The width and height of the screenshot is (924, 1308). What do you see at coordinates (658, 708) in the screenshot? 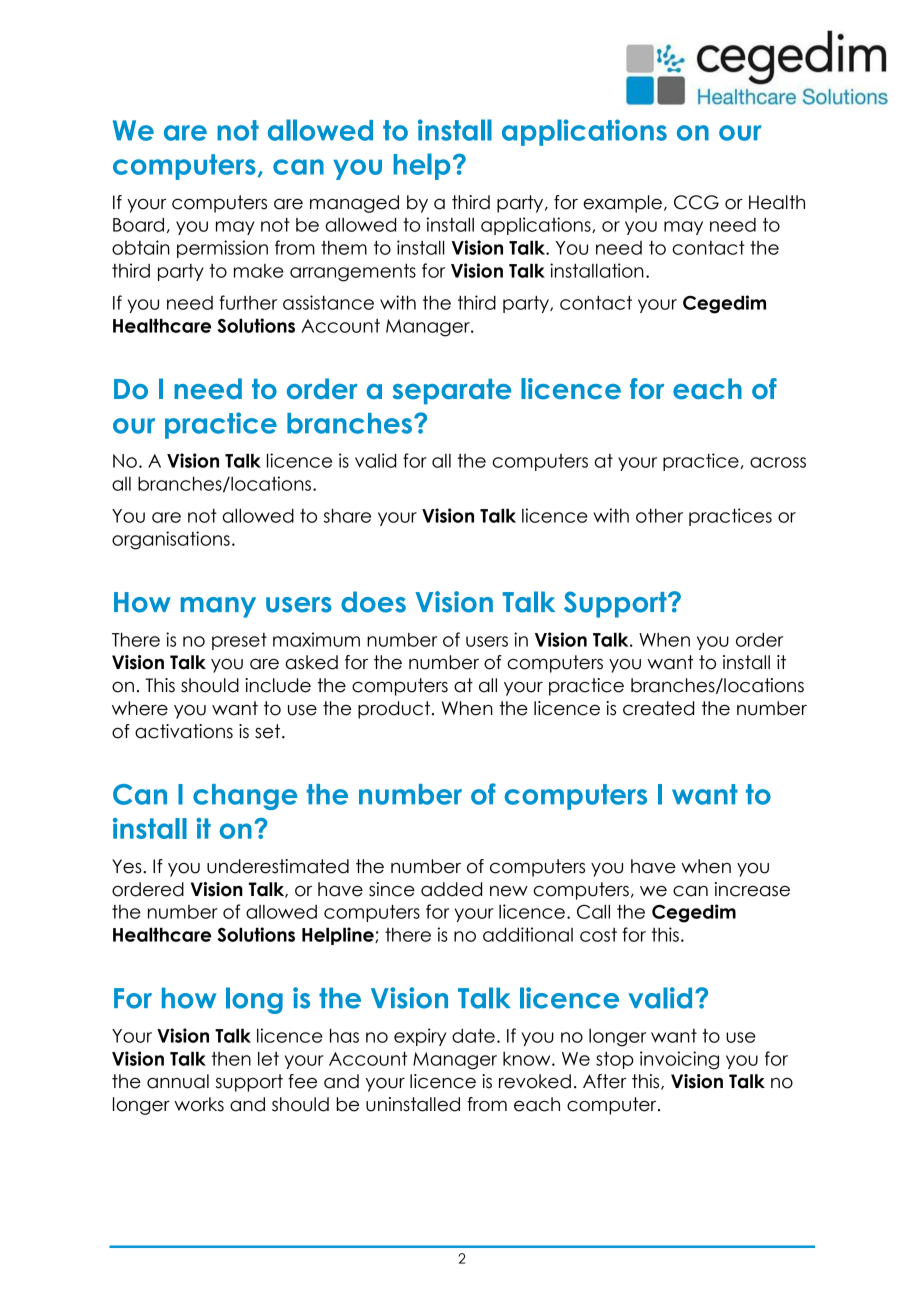
I see `created` at bounding box center [658, 708].
